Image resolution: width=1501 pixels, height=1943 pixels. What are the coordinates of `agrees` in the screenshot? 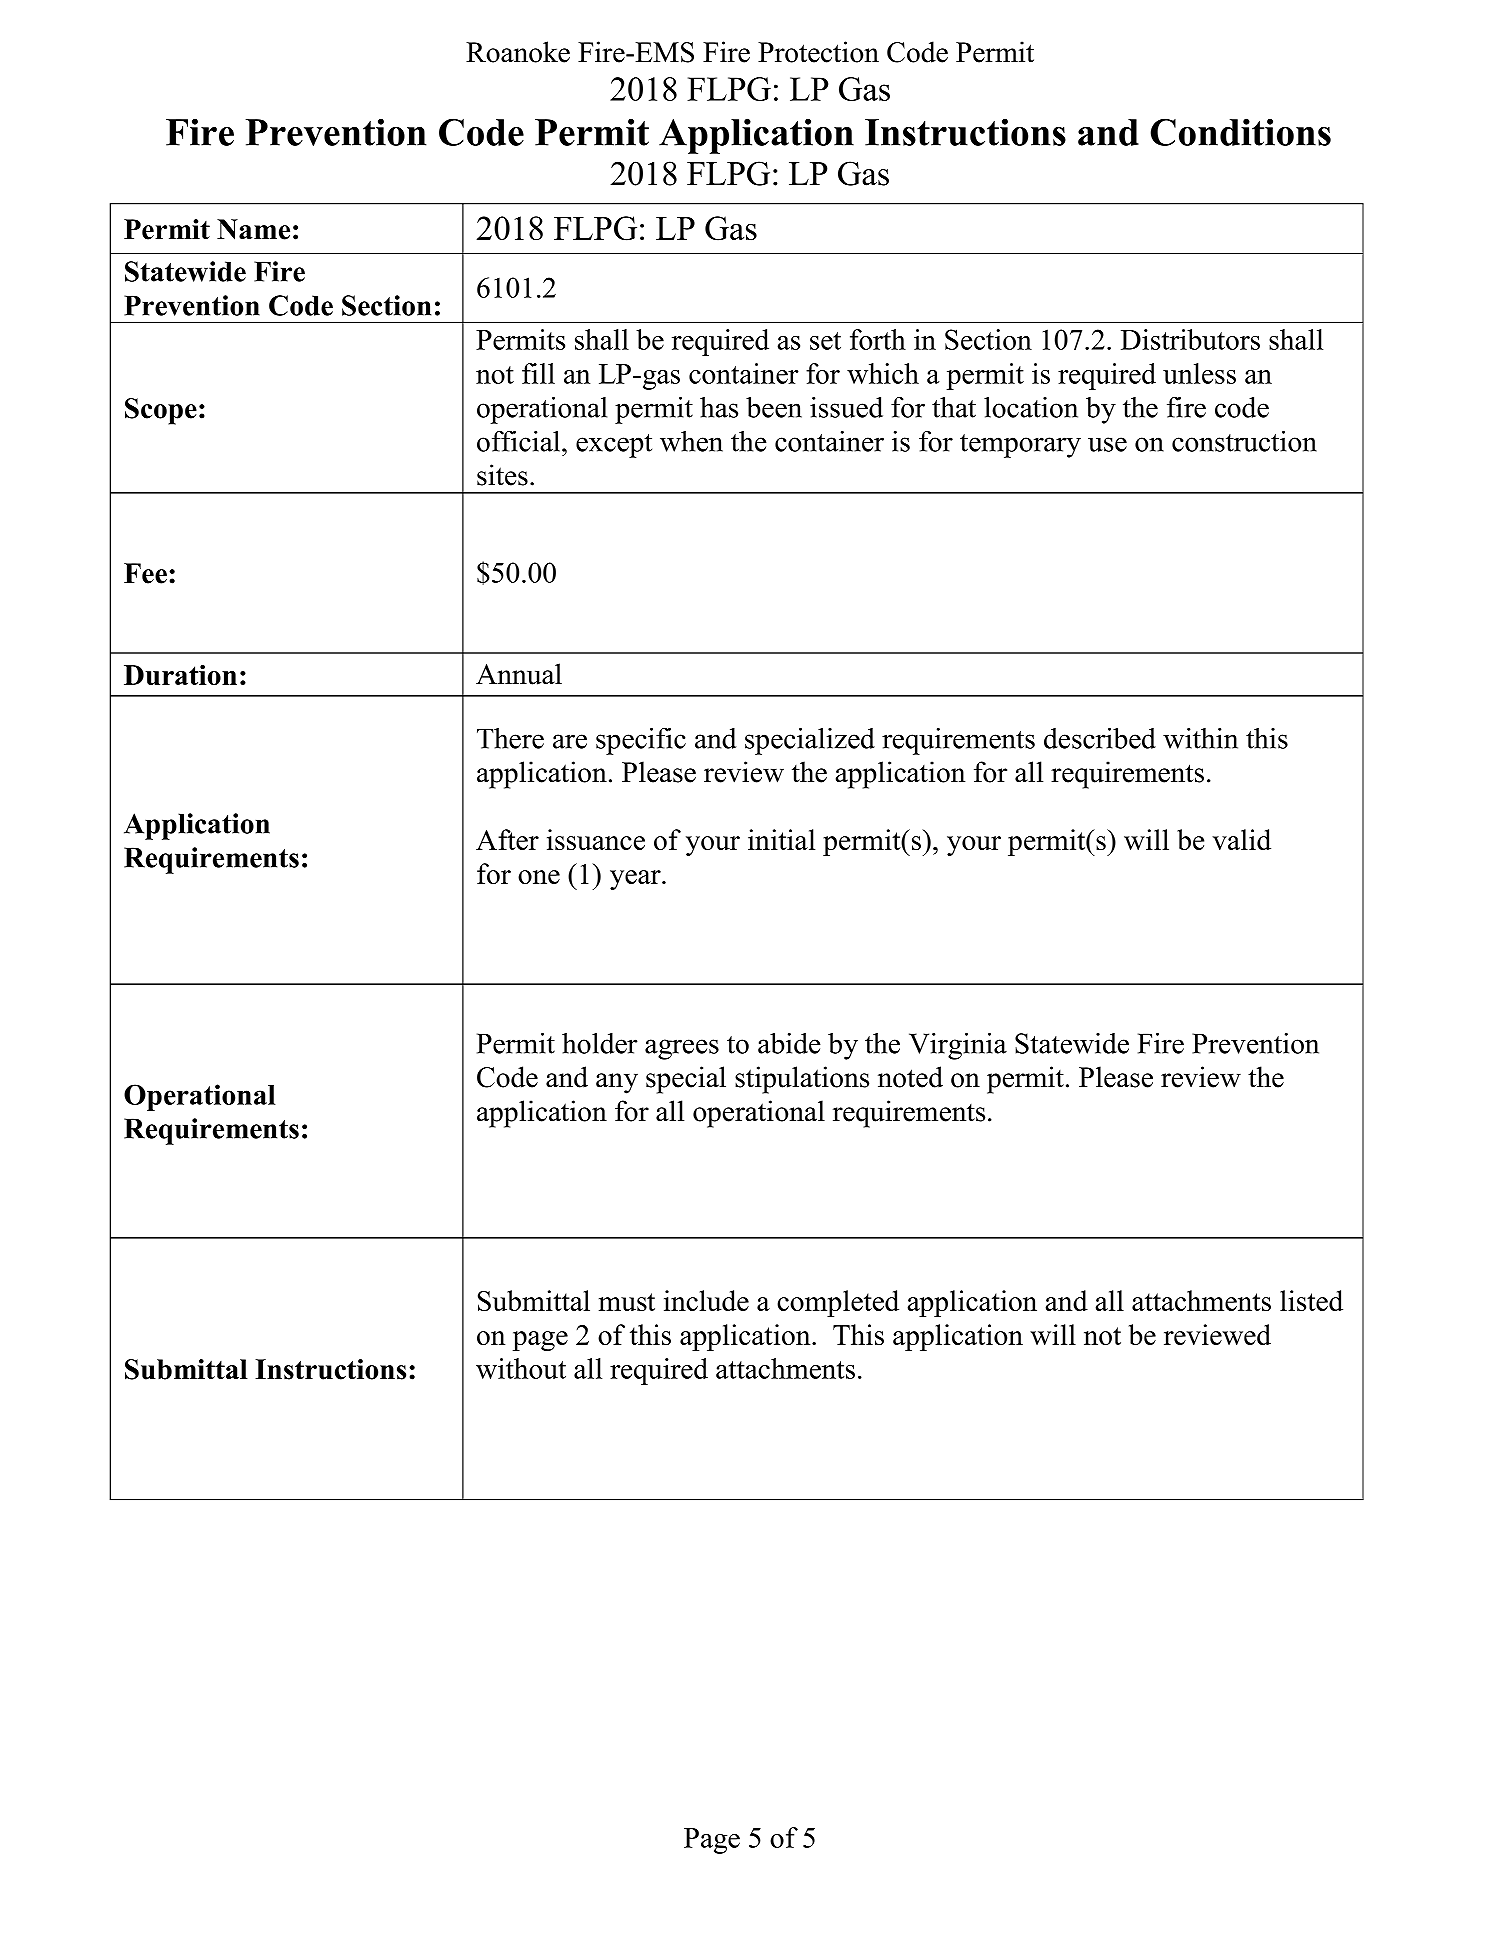 It's located at (682, 1049).
